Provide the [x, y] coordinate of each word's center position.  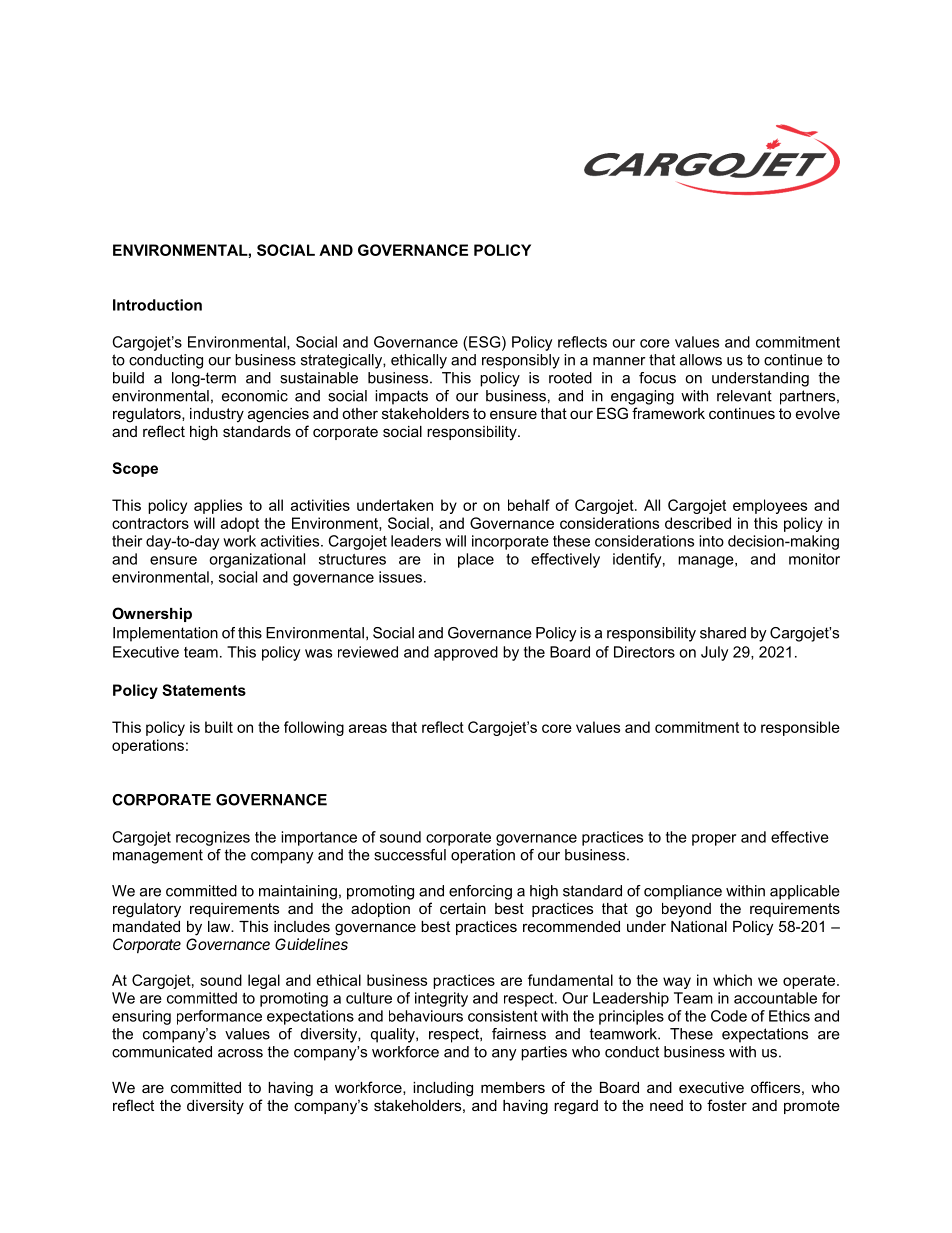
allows [701, 360]
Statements [204, 690]
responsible [800, 728]
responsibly [521, 361]
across [240, 1053]
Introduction [157, 305]
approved [466, 653]
